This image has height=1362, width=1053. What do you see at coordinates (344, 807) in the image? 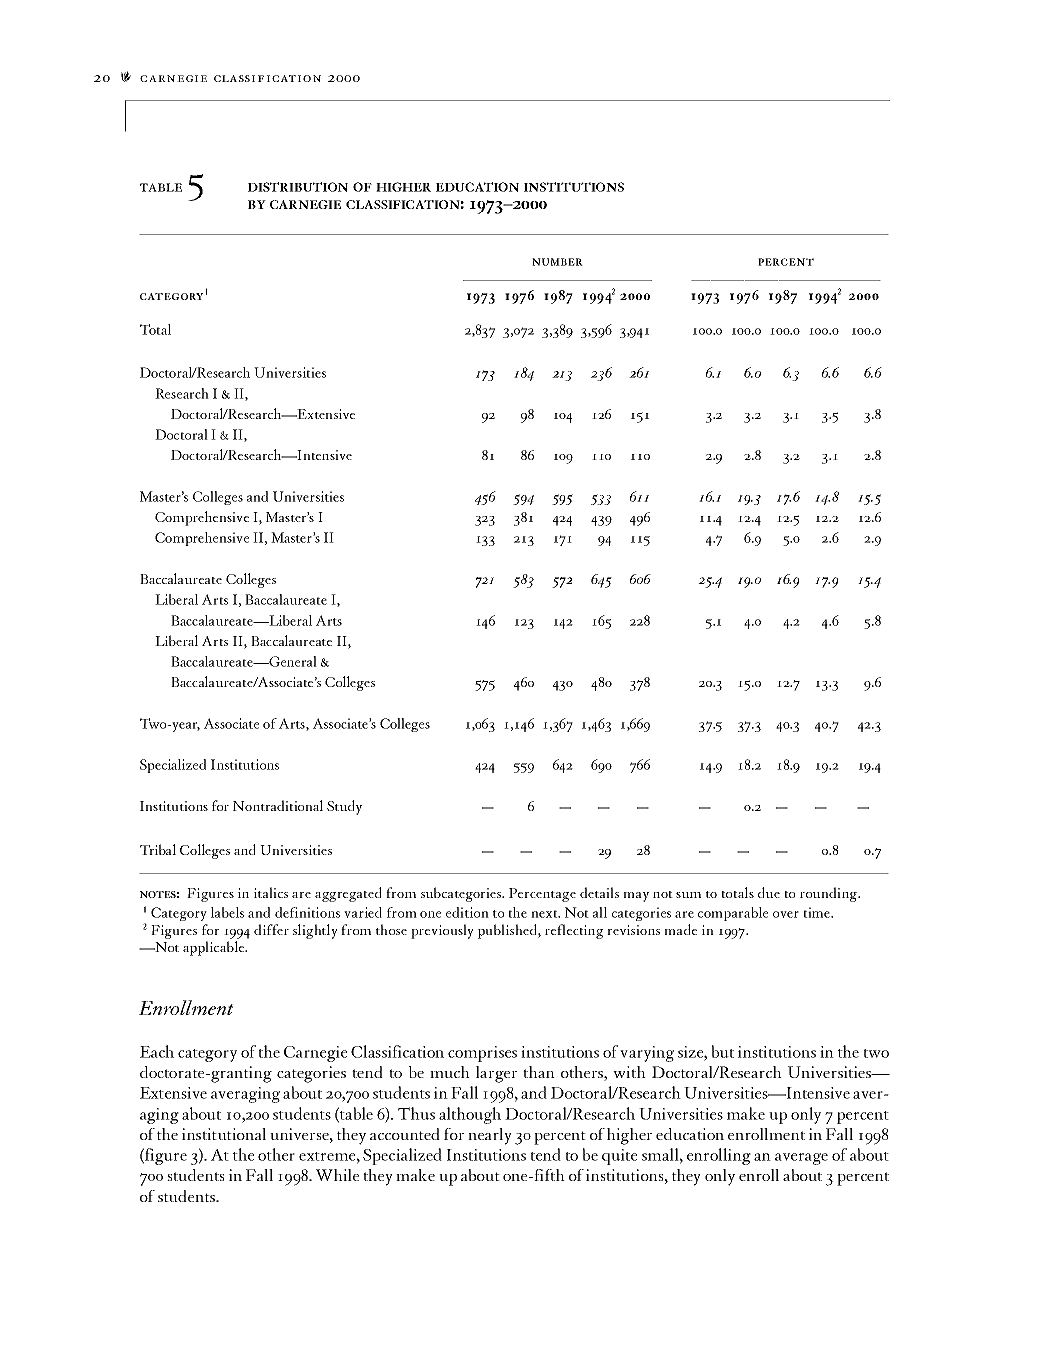
I see `Study` at bounding box center [344, 807].
